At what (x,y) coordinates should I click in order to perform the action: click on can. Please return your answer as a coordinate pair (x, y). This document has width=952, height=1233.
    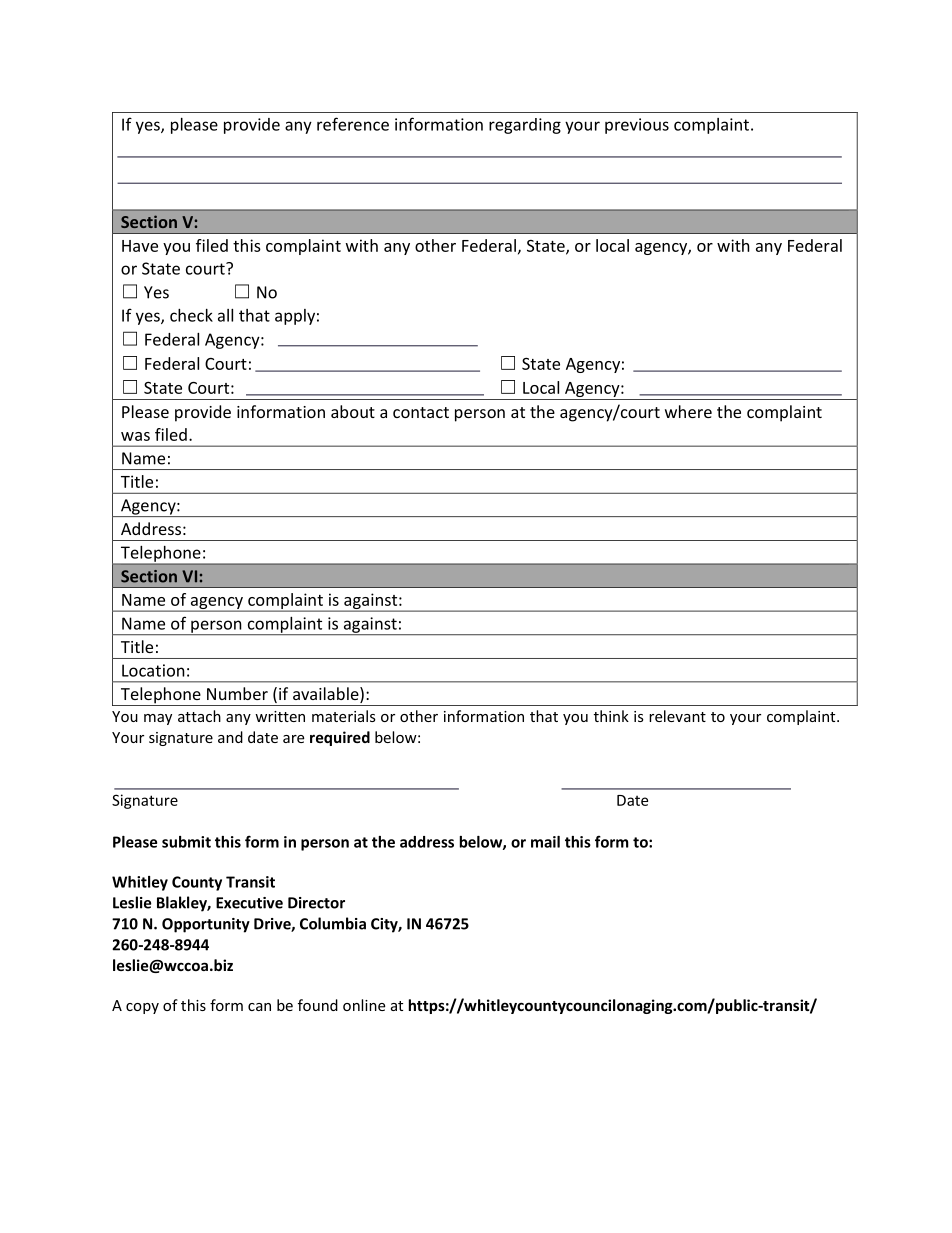
    Looking at the image, I should click on (259, 1007).
